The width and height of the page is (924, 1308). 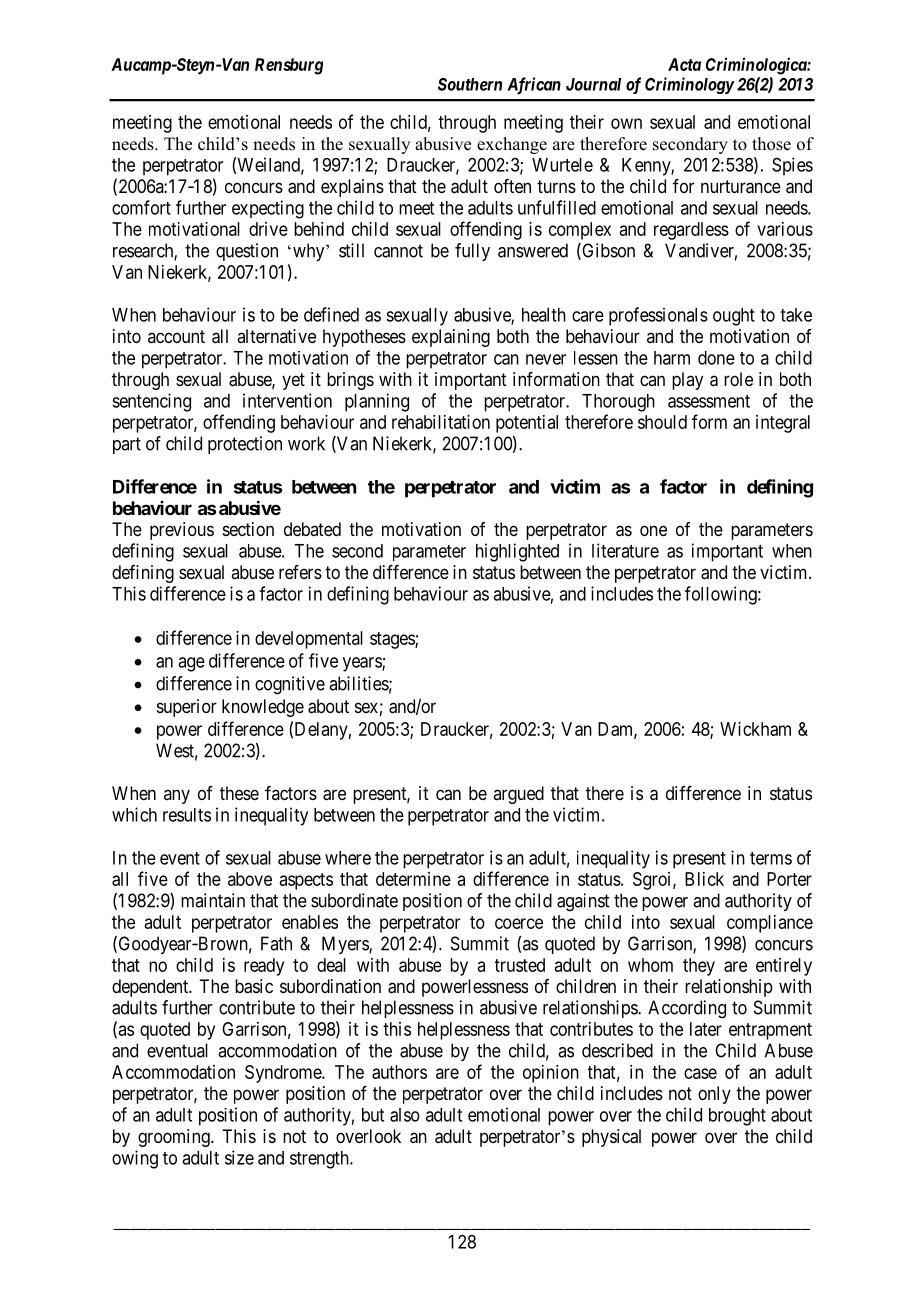 What do you see at coordinates (704, 879) in the page?
I see `Blick` at bounding box center [704, 879].
